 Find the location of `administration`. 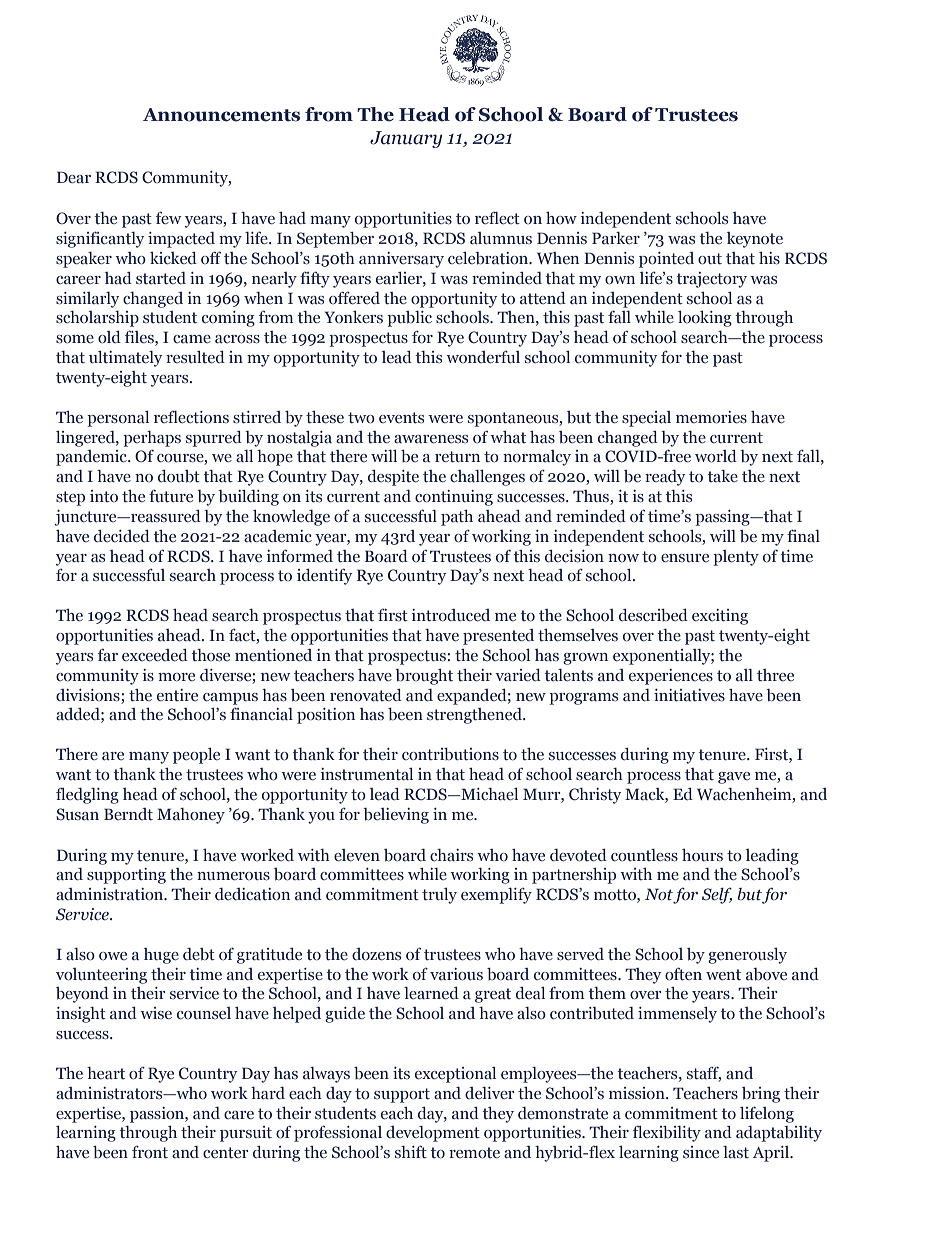

administration is located at coordinates (111, 894).
